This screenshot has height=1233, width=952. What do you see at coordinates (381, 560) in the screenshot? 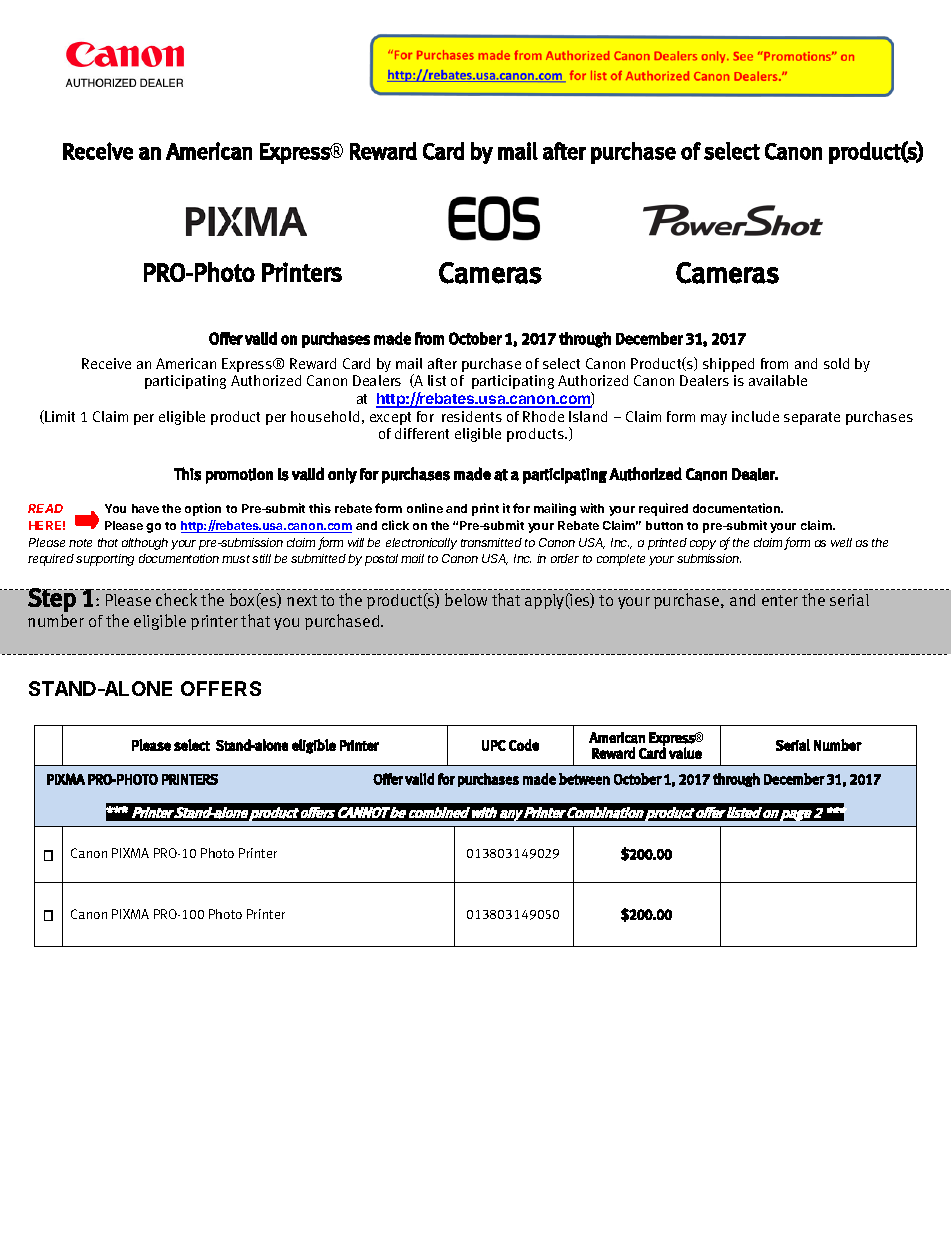
I see `postal` at bounding box center [381, 560].
